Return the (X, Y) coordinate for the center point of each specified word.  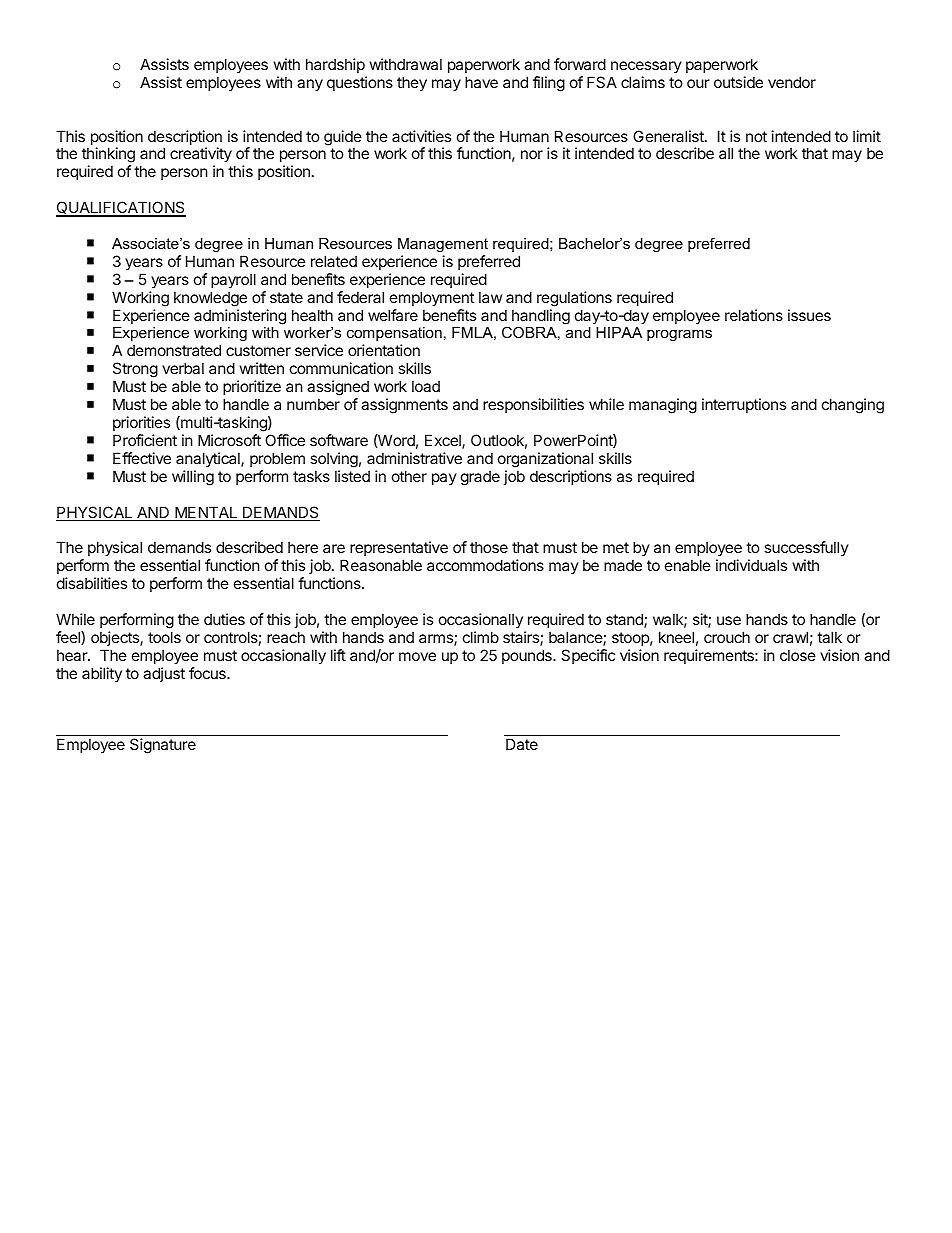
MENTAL (206, 513)
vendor (792, 82)
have (481, 82)
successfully (806, 550)
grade (480, 478)
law (490, 297)
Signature (163, 746)
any (310, 85)
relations (754, 315)
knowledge (210, 299)
